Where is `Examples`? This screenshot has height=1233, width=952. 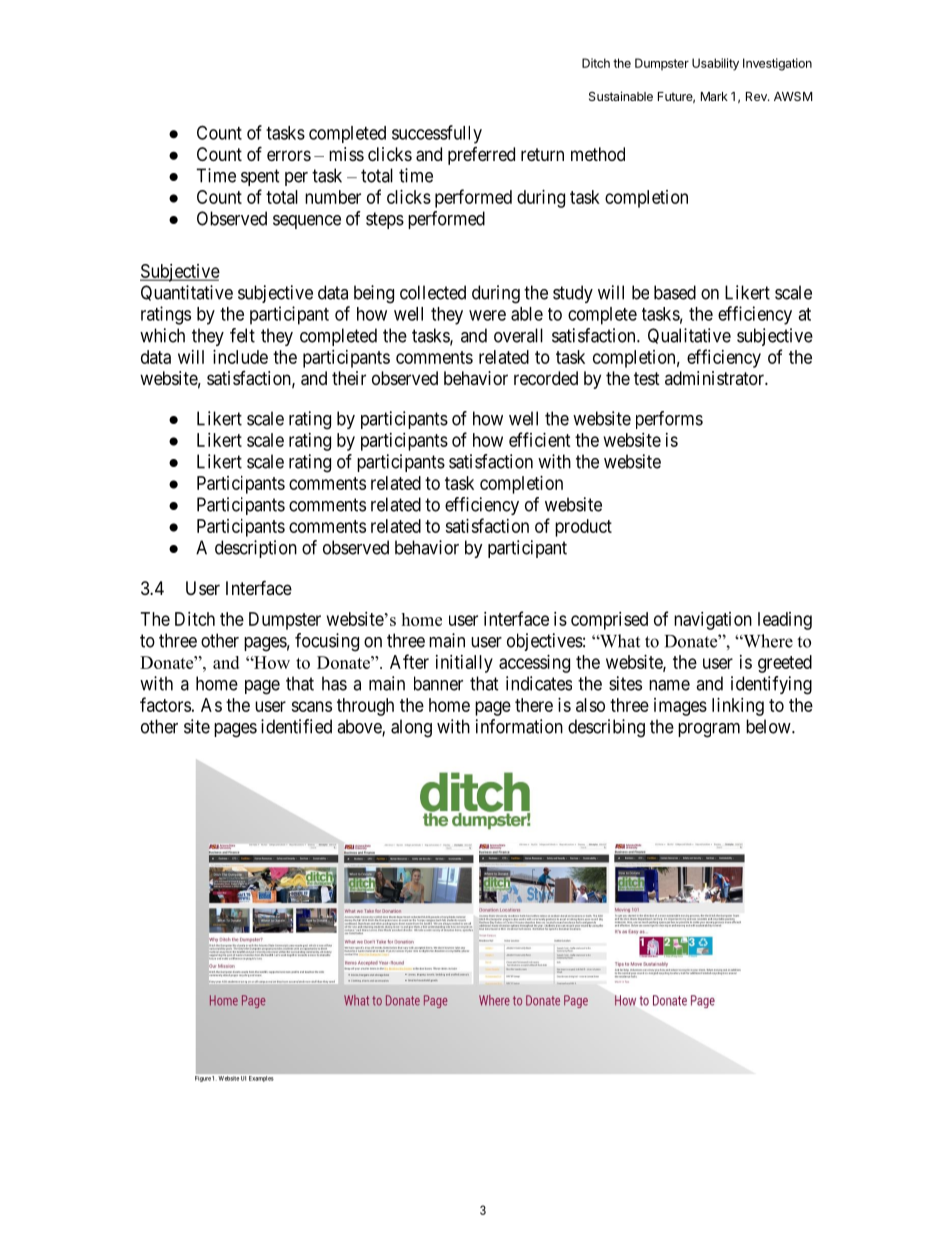
Examples is located at coordinates (261, 1079).
